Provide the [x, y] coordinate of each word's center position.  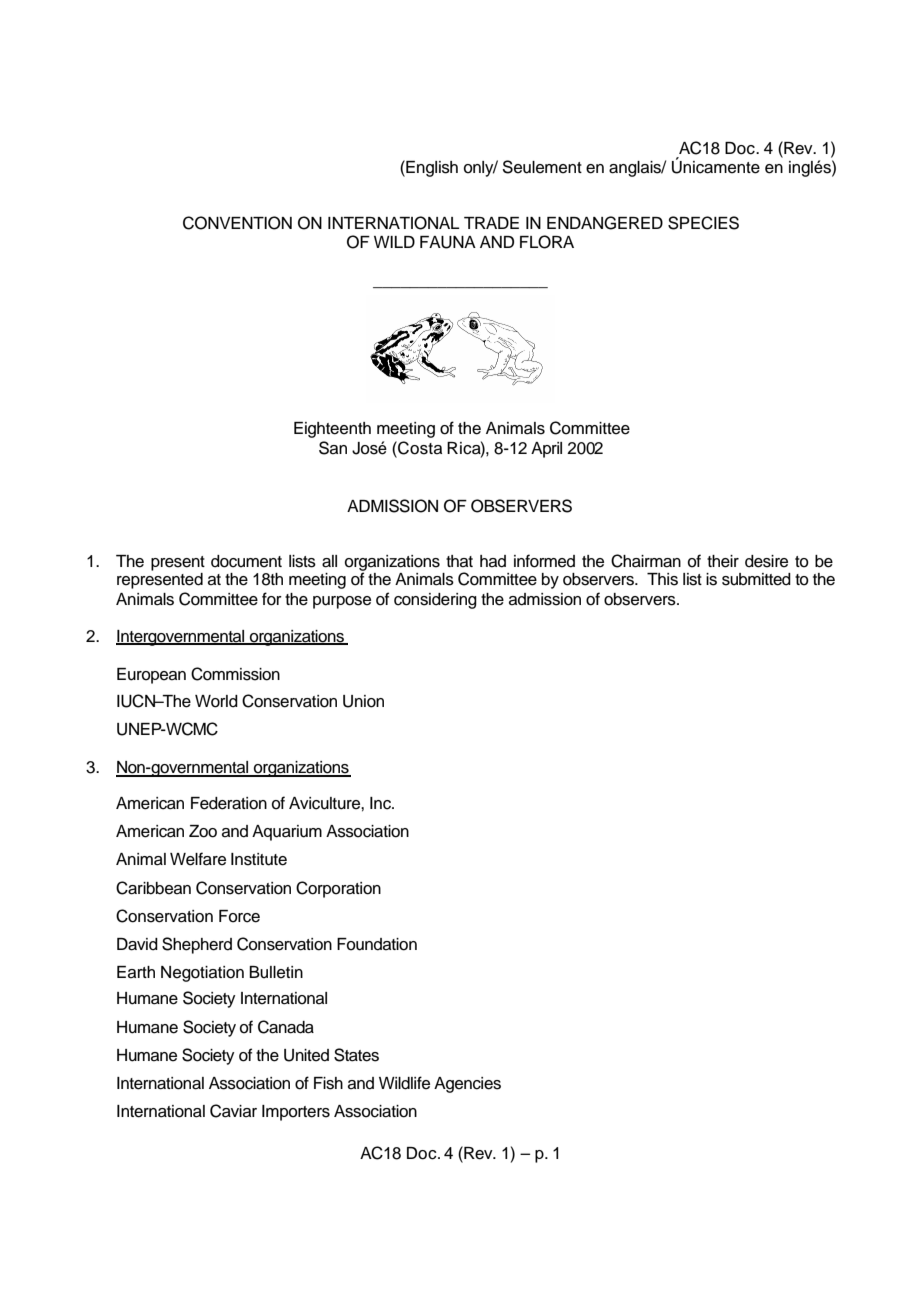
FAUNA [448, 242]
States [356, 1055]
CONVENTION [237, 223]
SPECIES [703, 223]
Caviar [233, 1111]
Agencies [467, 1085]
